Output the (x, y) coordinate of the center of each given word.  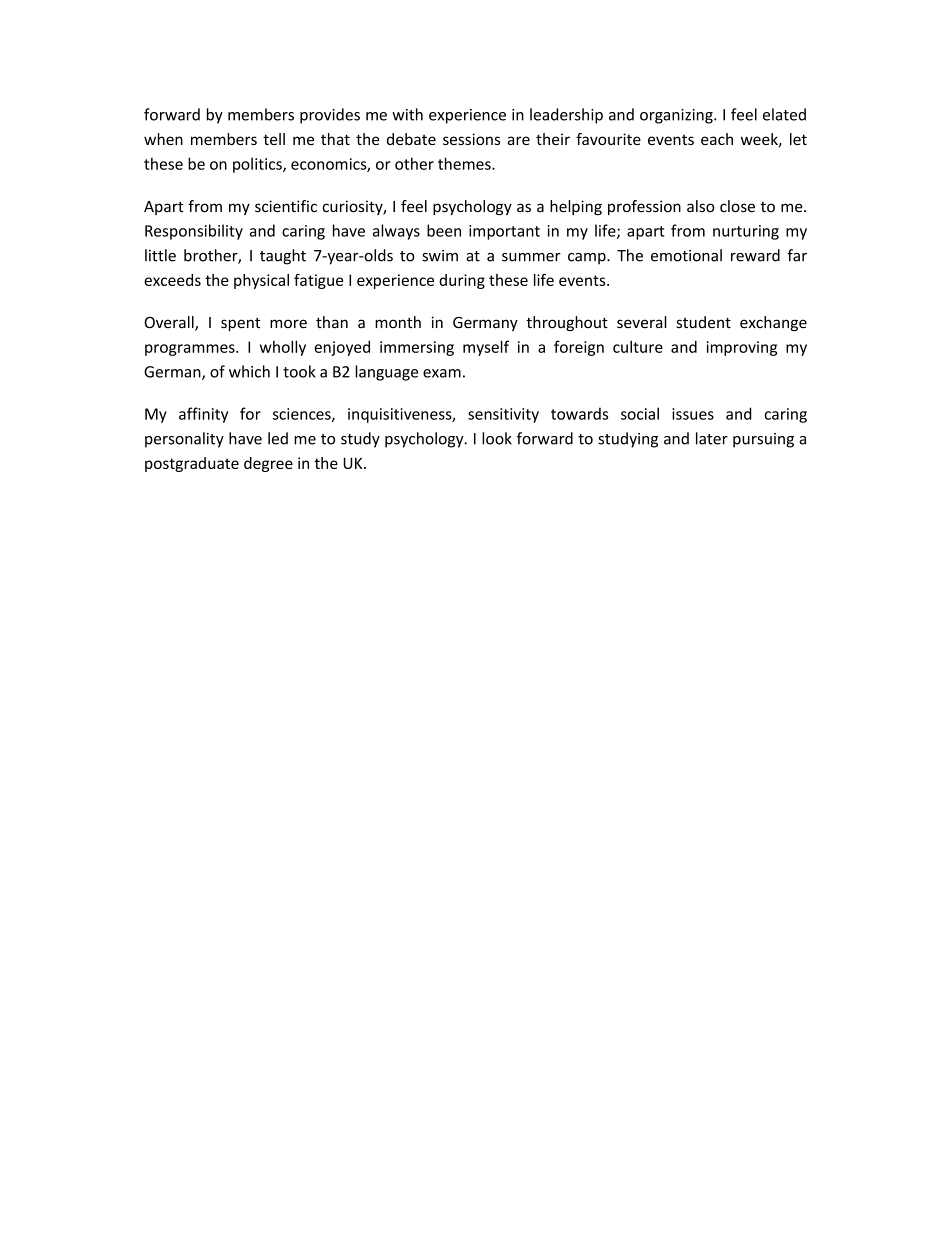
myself (486, 348)
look (497, 438)
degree (268, 464)
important (504, 232)
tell (274, 139)
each (717, 139)
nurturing (746, 232)
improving (741, 348)
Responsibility (194, 232)
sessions (471, 139)
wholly (283, 348)
